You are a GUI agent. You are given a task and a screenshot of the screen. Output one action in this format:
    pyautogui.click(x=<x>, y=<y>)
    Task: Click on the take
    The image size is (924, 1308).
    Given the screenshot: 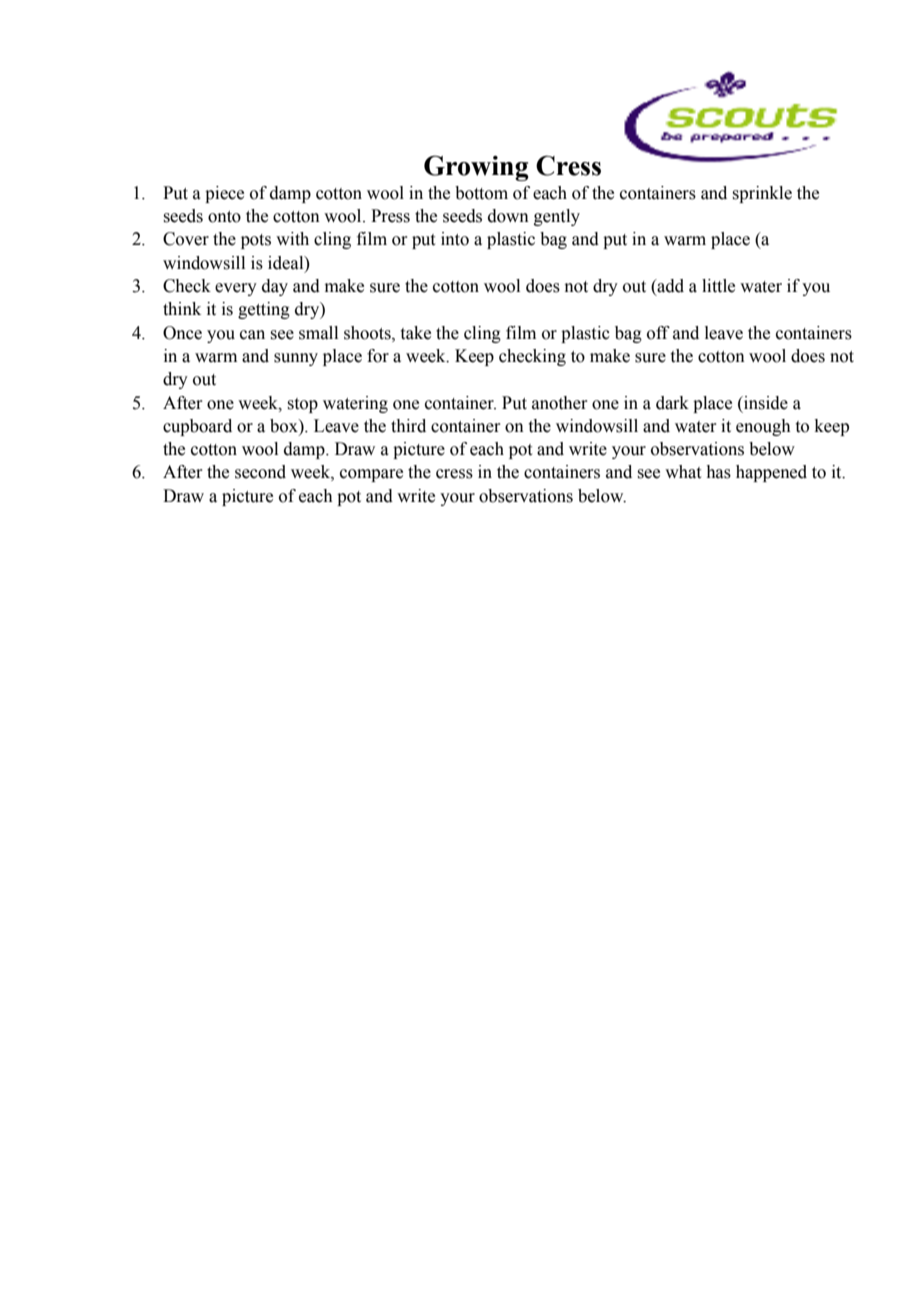 What is the action you would take?
    pyautogui.click(x=416, y=333)
